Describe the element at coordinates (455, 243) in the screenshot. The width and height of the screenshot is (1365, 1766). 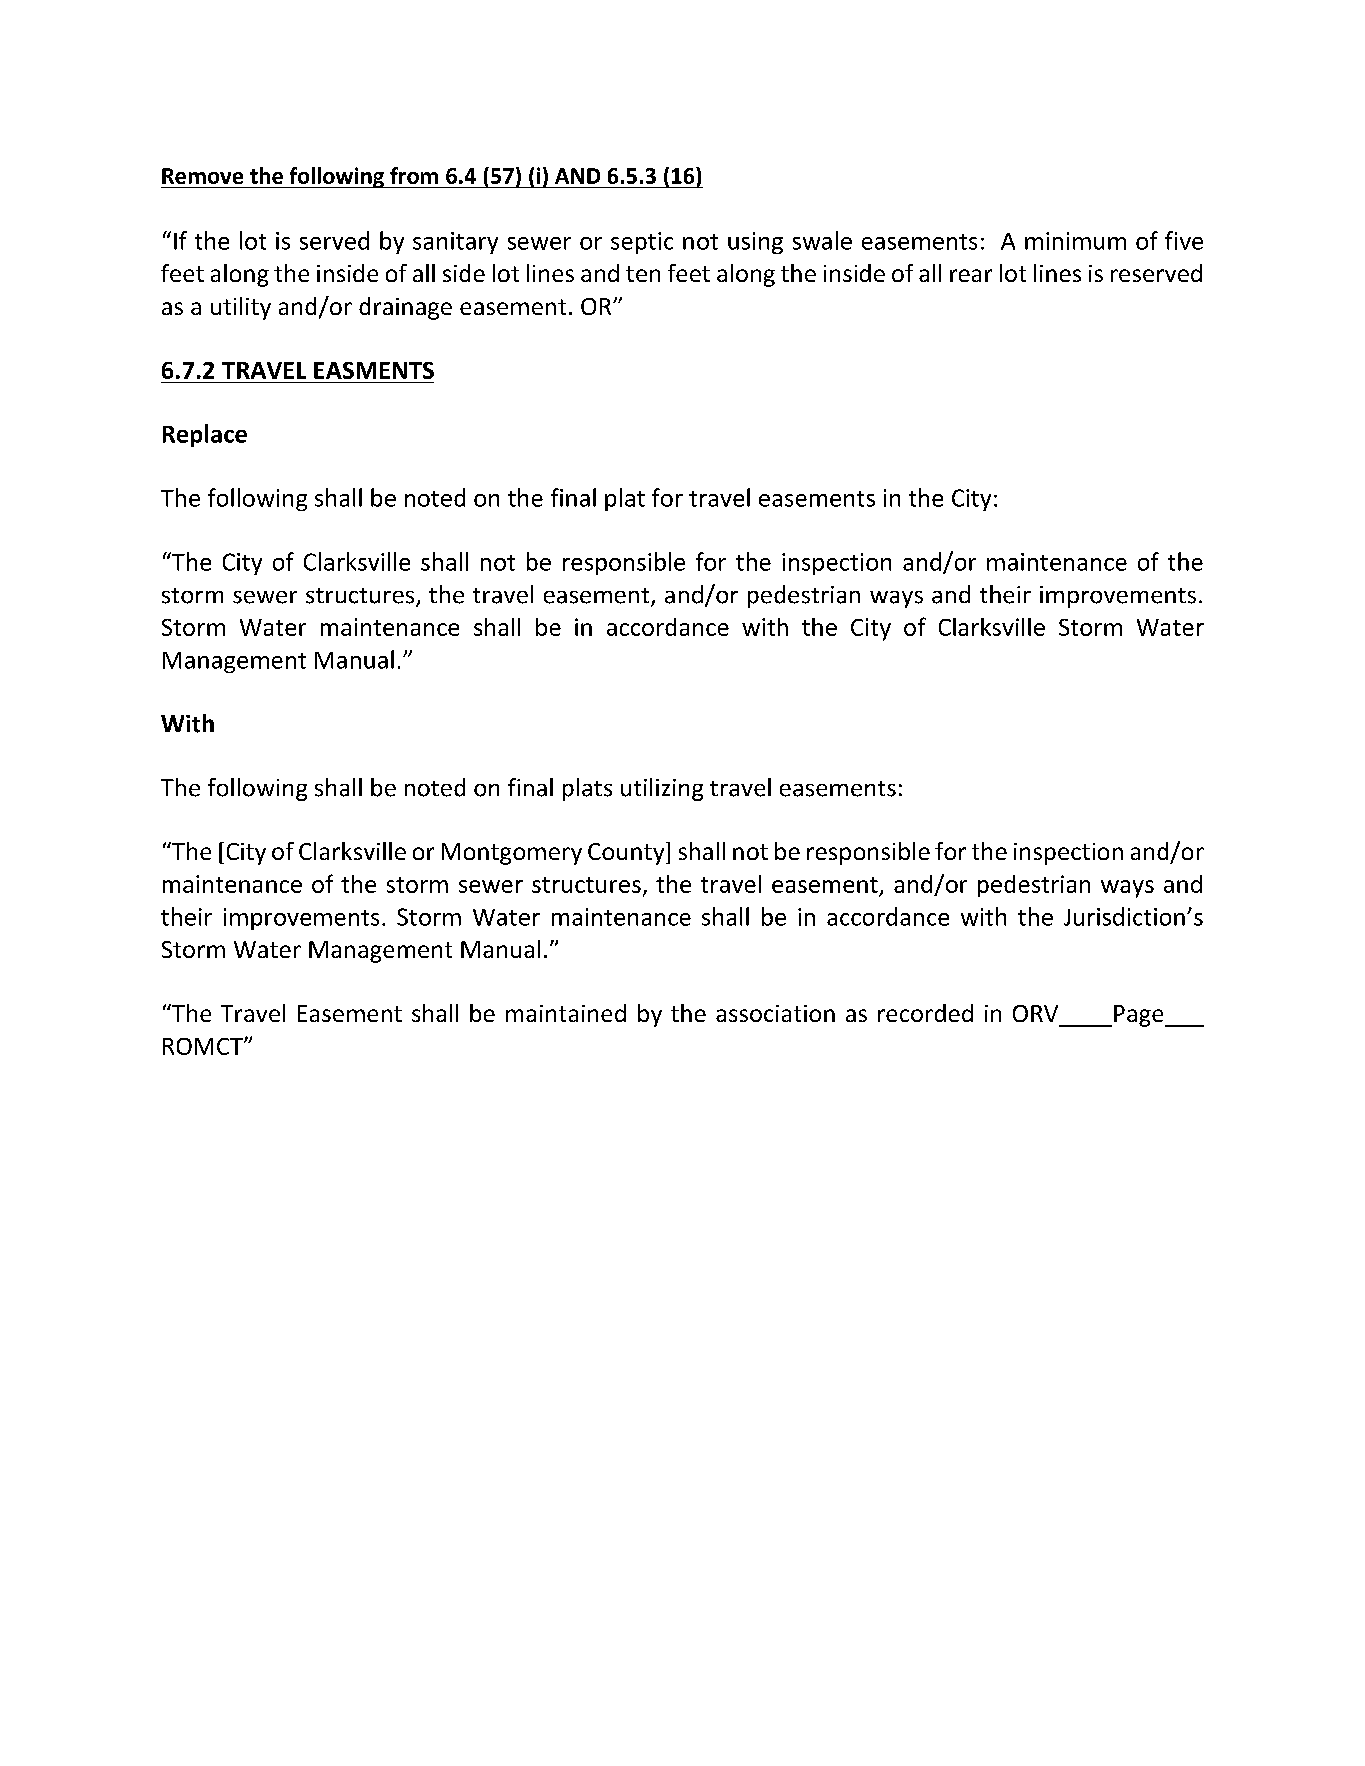
I see `sanitary` at that location.
